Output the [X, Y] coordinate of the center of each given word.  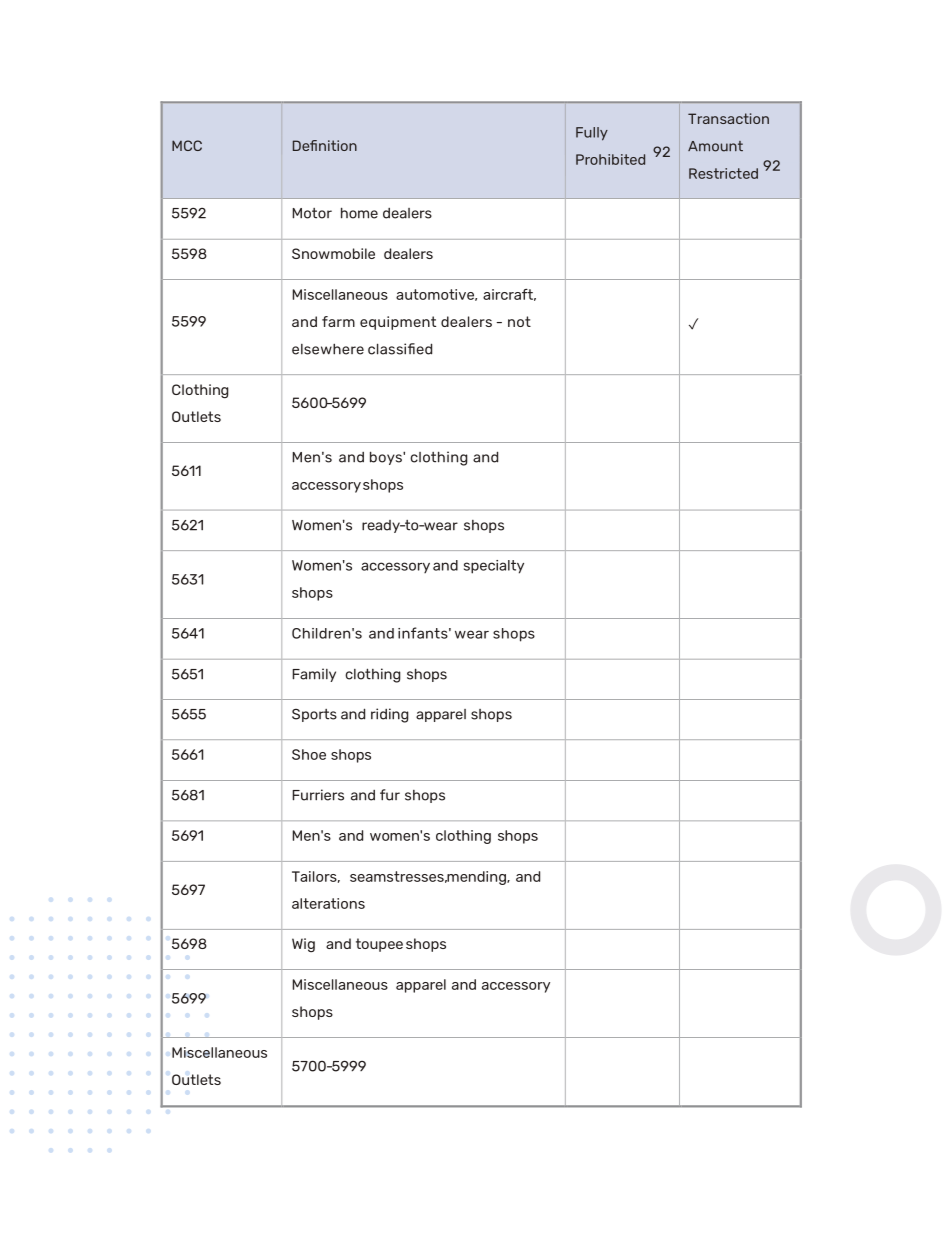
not [519, 321]
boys [387, 458]
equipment [398, 323]
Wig [303, 945]
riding [390, 715]
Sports [314, 715]
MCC [187, 145]
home [359, 213]
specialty [494, 567]
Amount [715, 146]
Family [314, 675]
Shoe [309, 754]
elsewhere [328, 349]
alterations [328, 903]
